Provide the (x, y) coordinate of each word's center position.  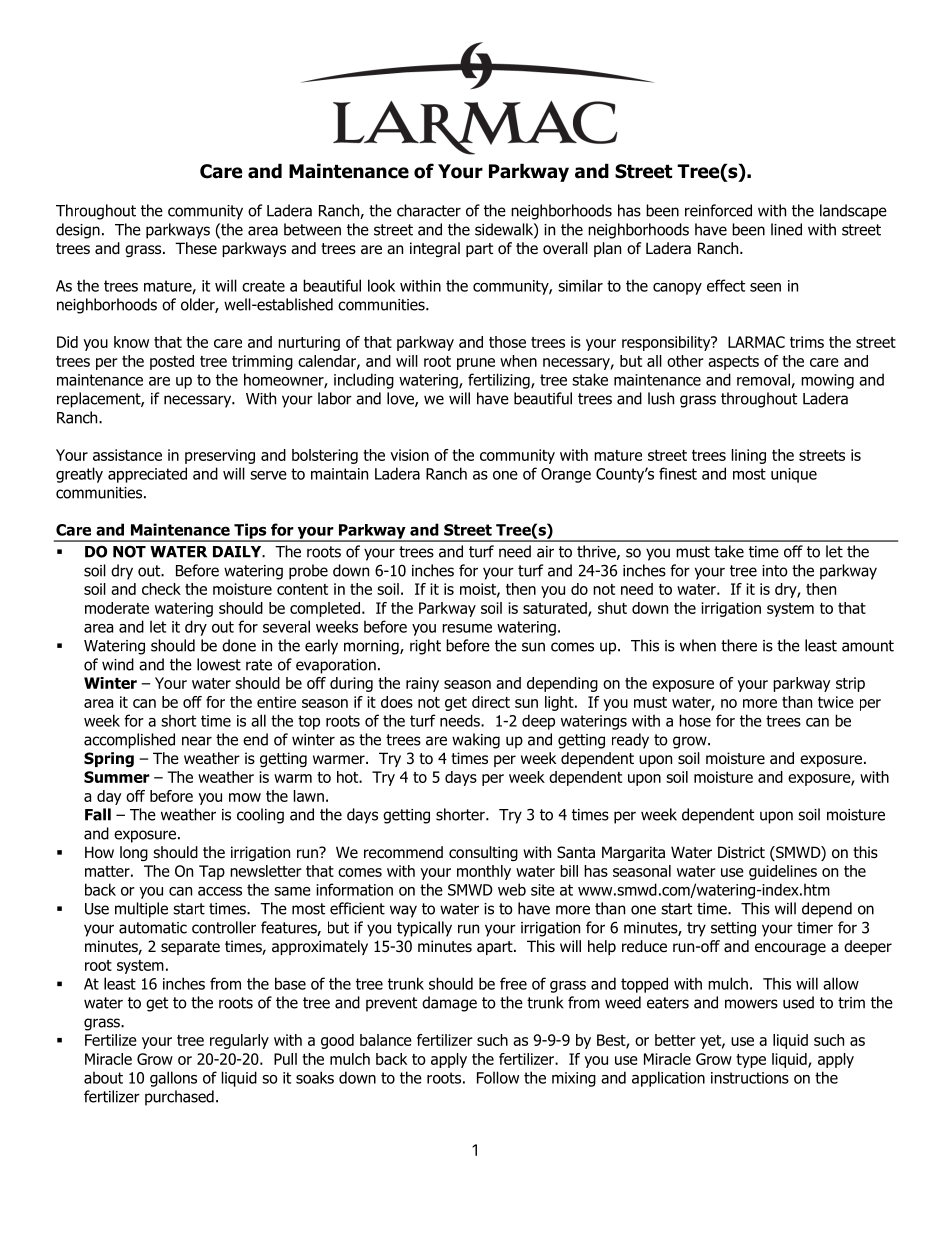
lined (786, 229)
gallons (173, 1079)
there (739, 645)
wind (118, 664)
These (196, 248)
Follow (498, 1077)
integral (435, 249)
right (425, 647)
